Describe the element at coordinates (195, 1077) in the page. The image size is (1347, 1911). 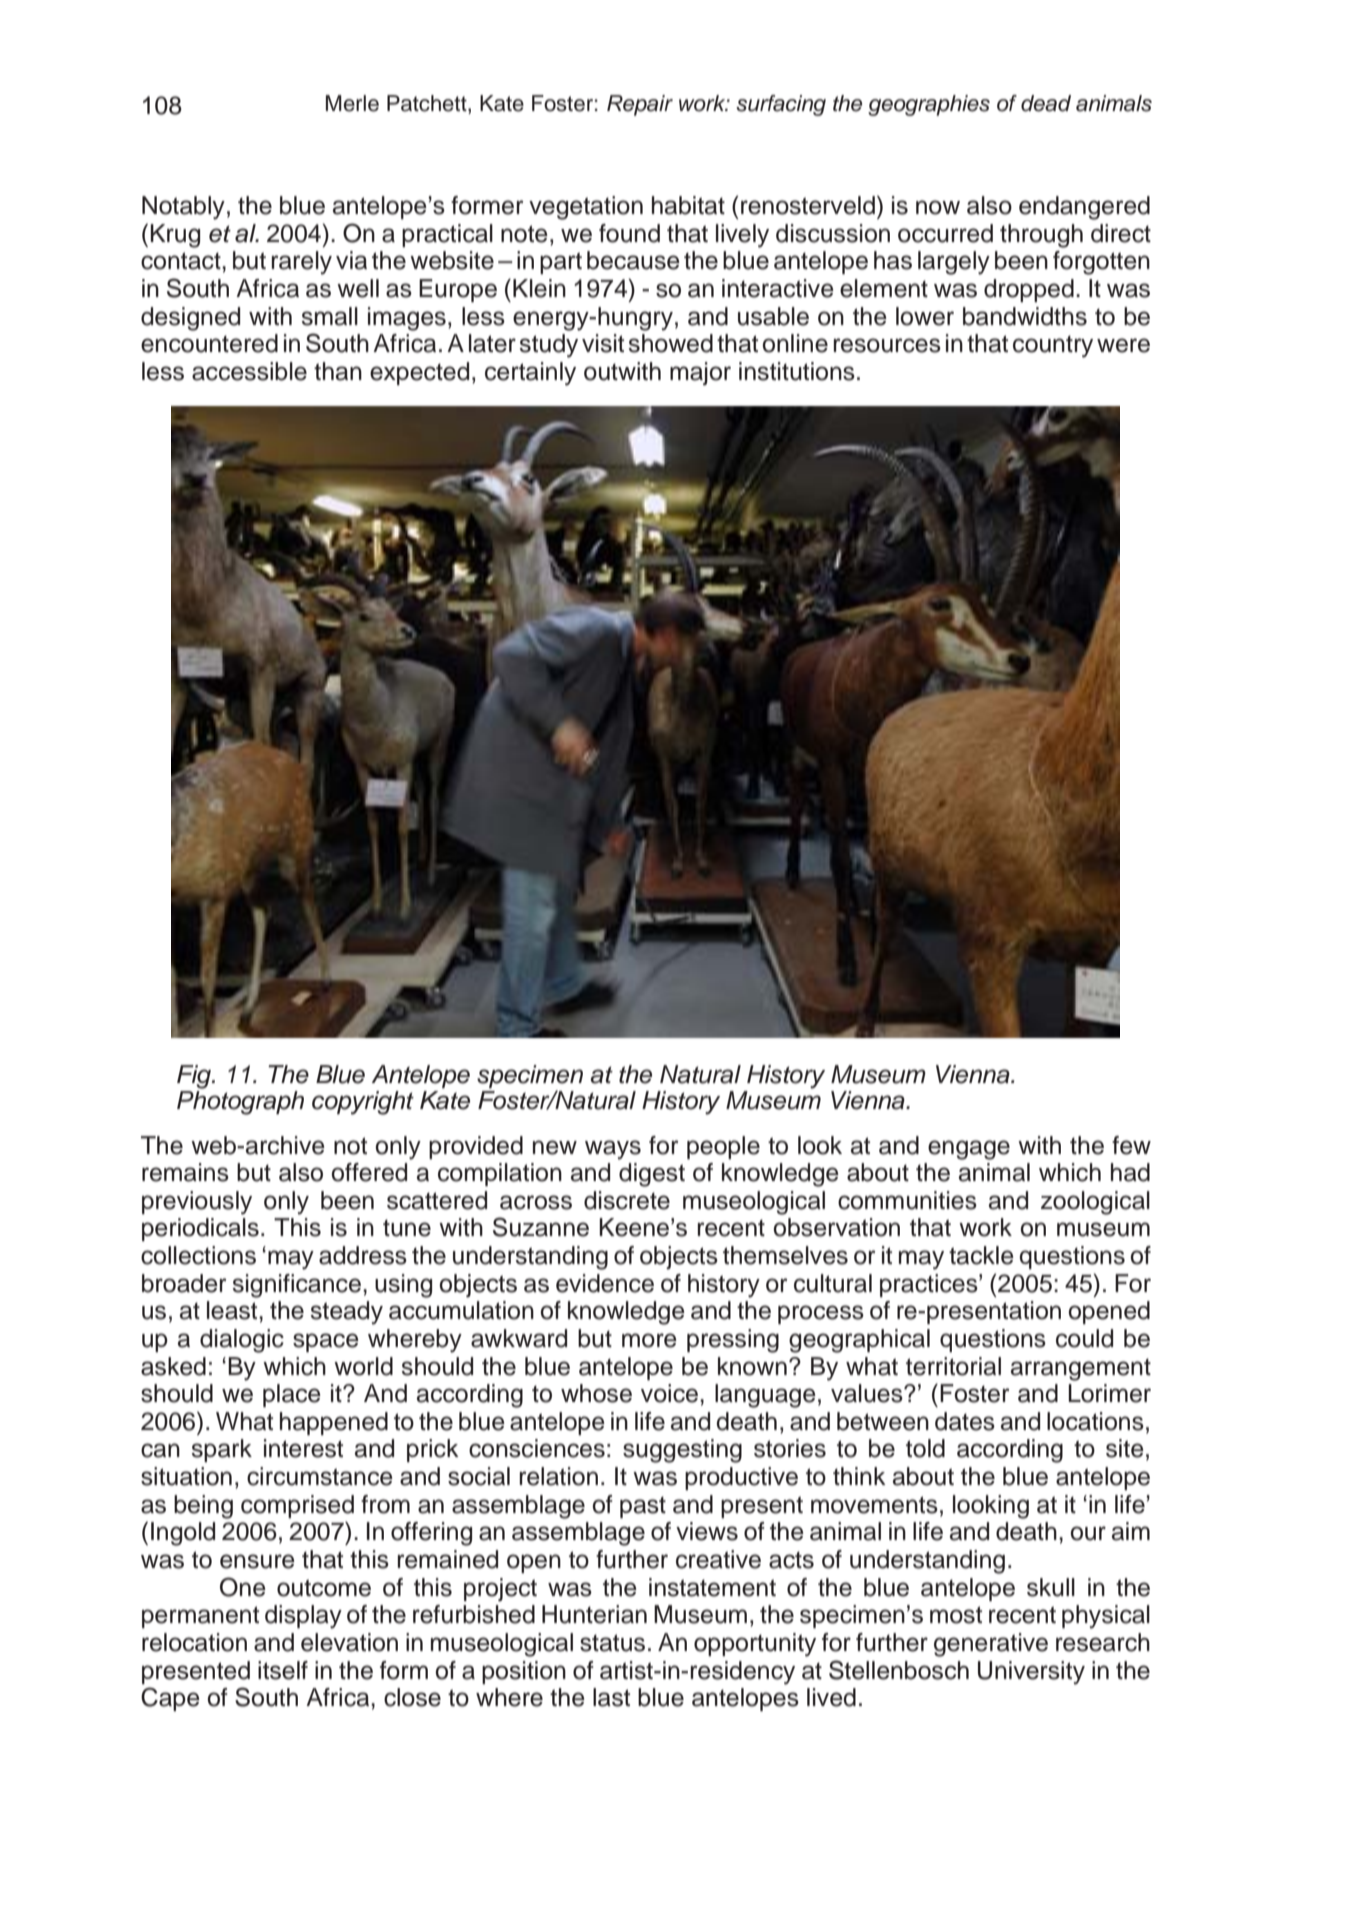
I see `Fig` at that location.
